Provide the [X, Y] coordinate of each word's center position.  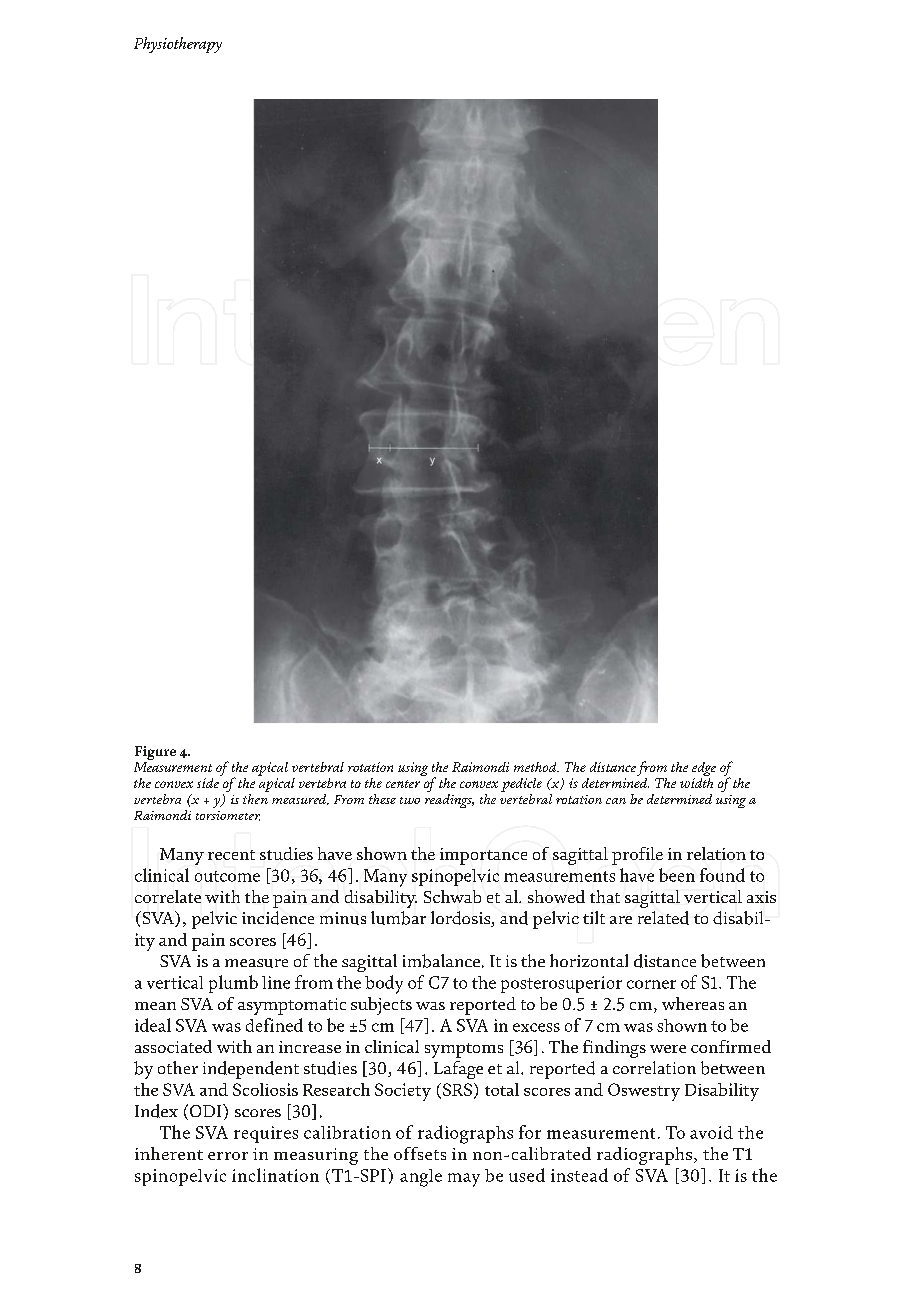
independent [251, 1070]
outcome [227, 876]
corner [651, 984]
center [403, 784]
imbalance [441, 961]
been [677, 875]
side [209, 781]
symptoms [464, 1050]
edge [704, 769]
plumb [233, 984]
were [668, 1049]
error [228, 1156]
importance [483, 856]
